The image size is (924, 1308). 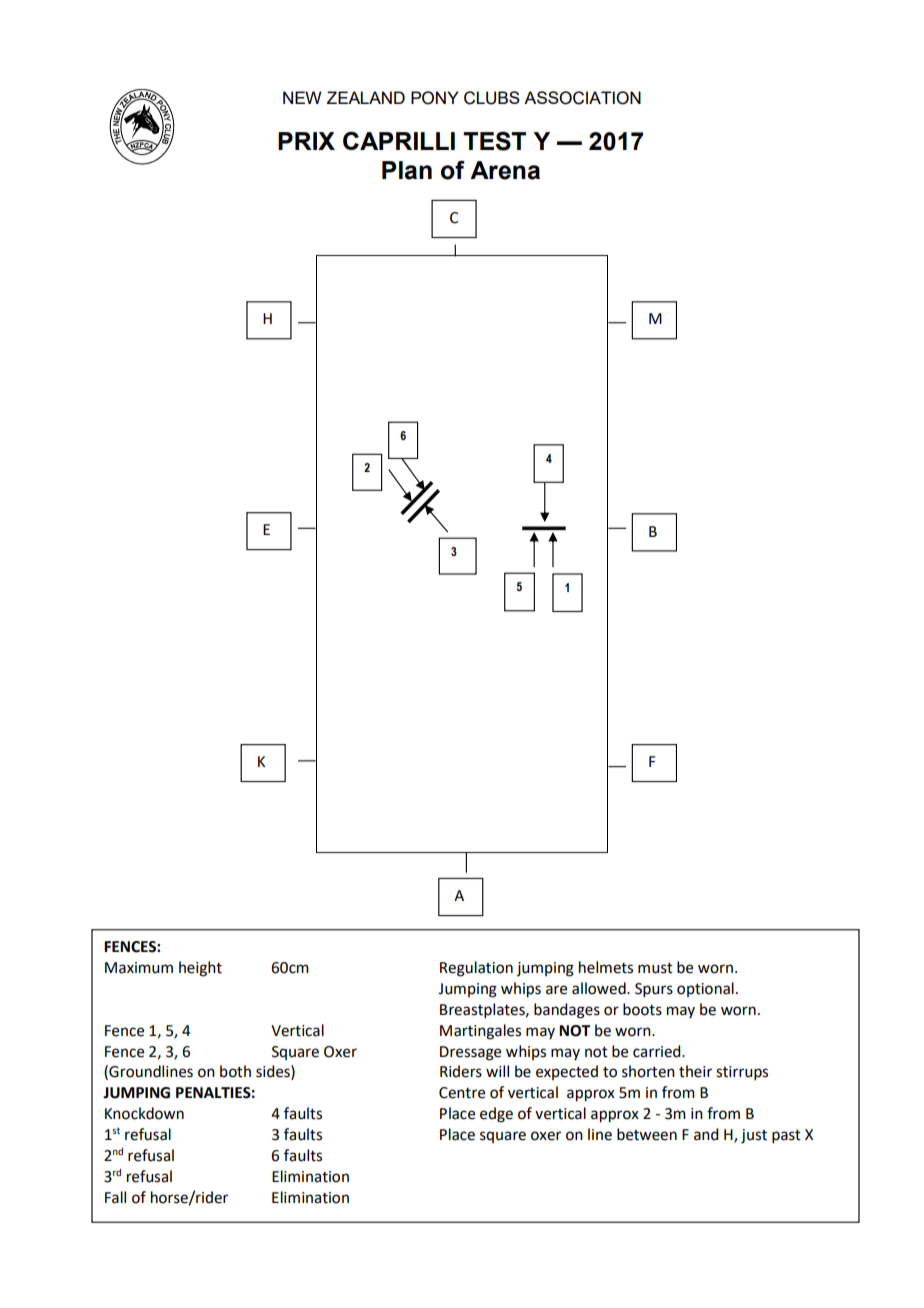 What do you see at coordinates (144, 1113) in the document?
I see `Knockdown` at bounding box center [144, 1113].
